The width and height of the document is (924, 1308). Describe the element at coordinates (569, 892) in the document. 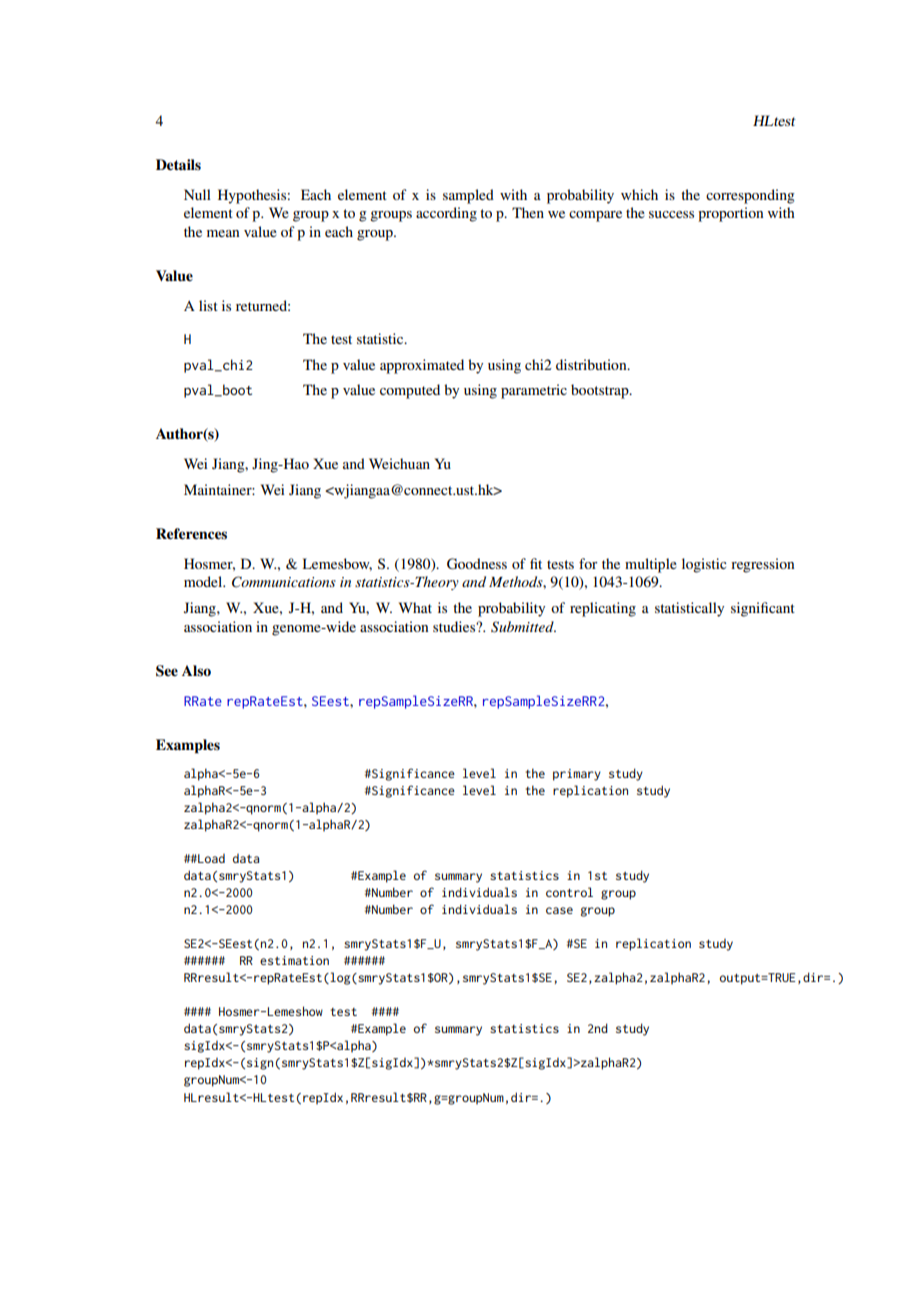

I see `control` at that location.
